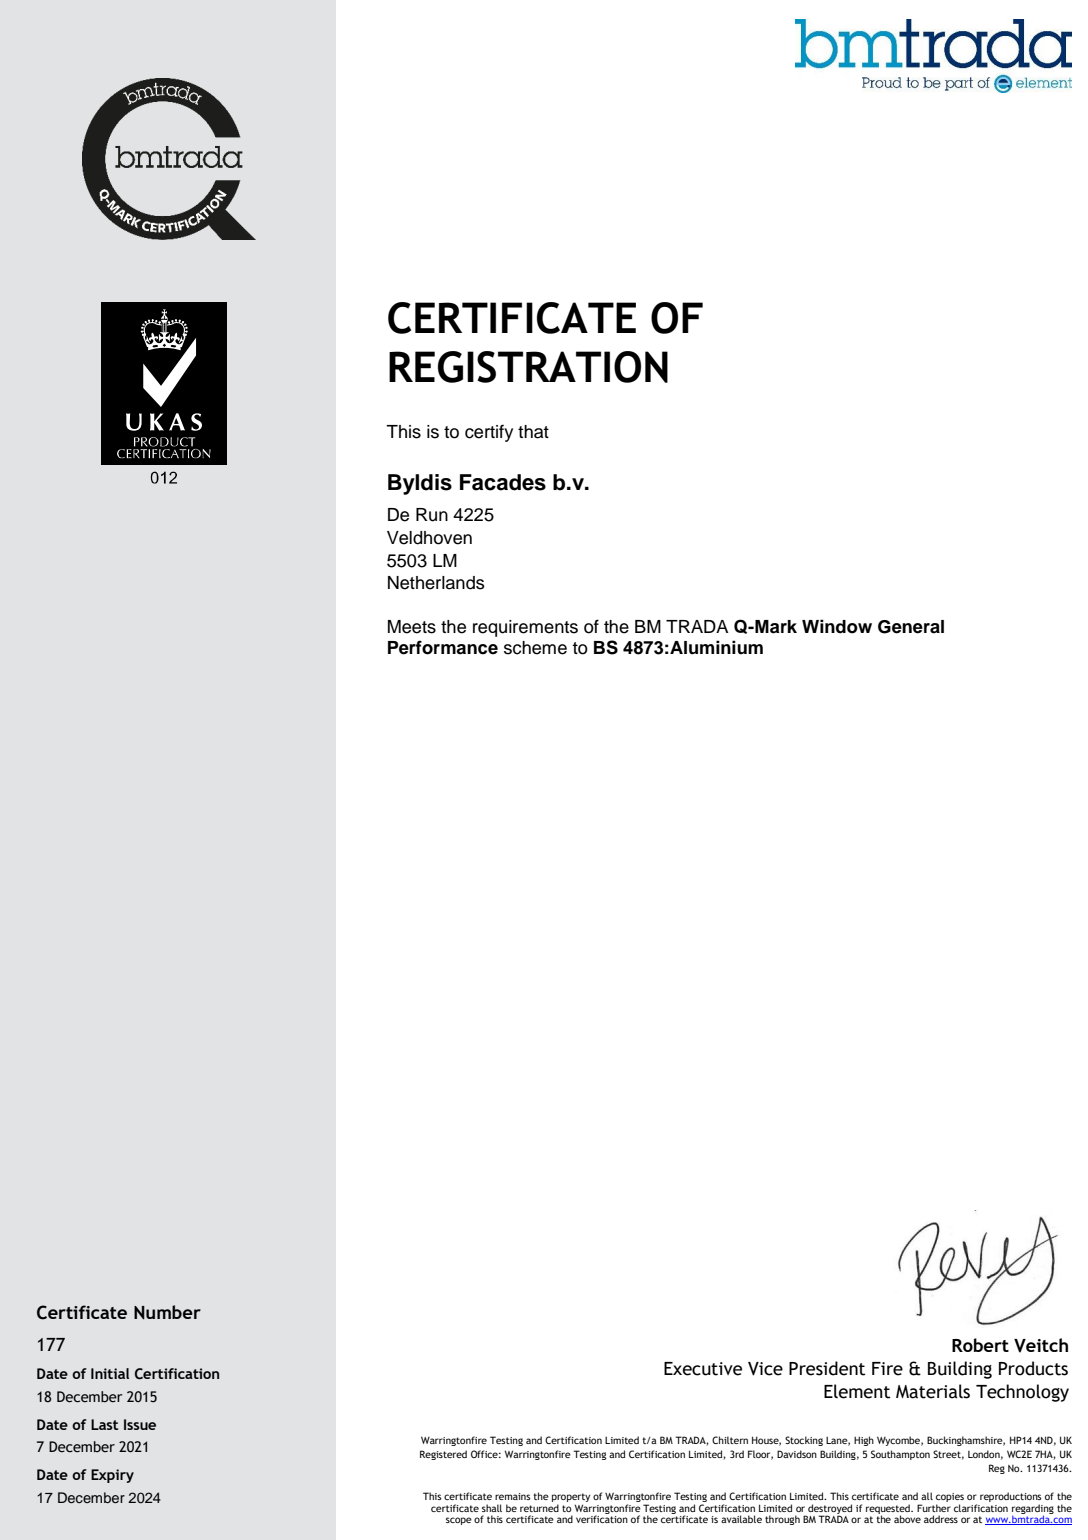 The height and width of the image is (1540, 1088). Describe the element at coordinates (167, 1312) in the image. I see `Number` at that location.
